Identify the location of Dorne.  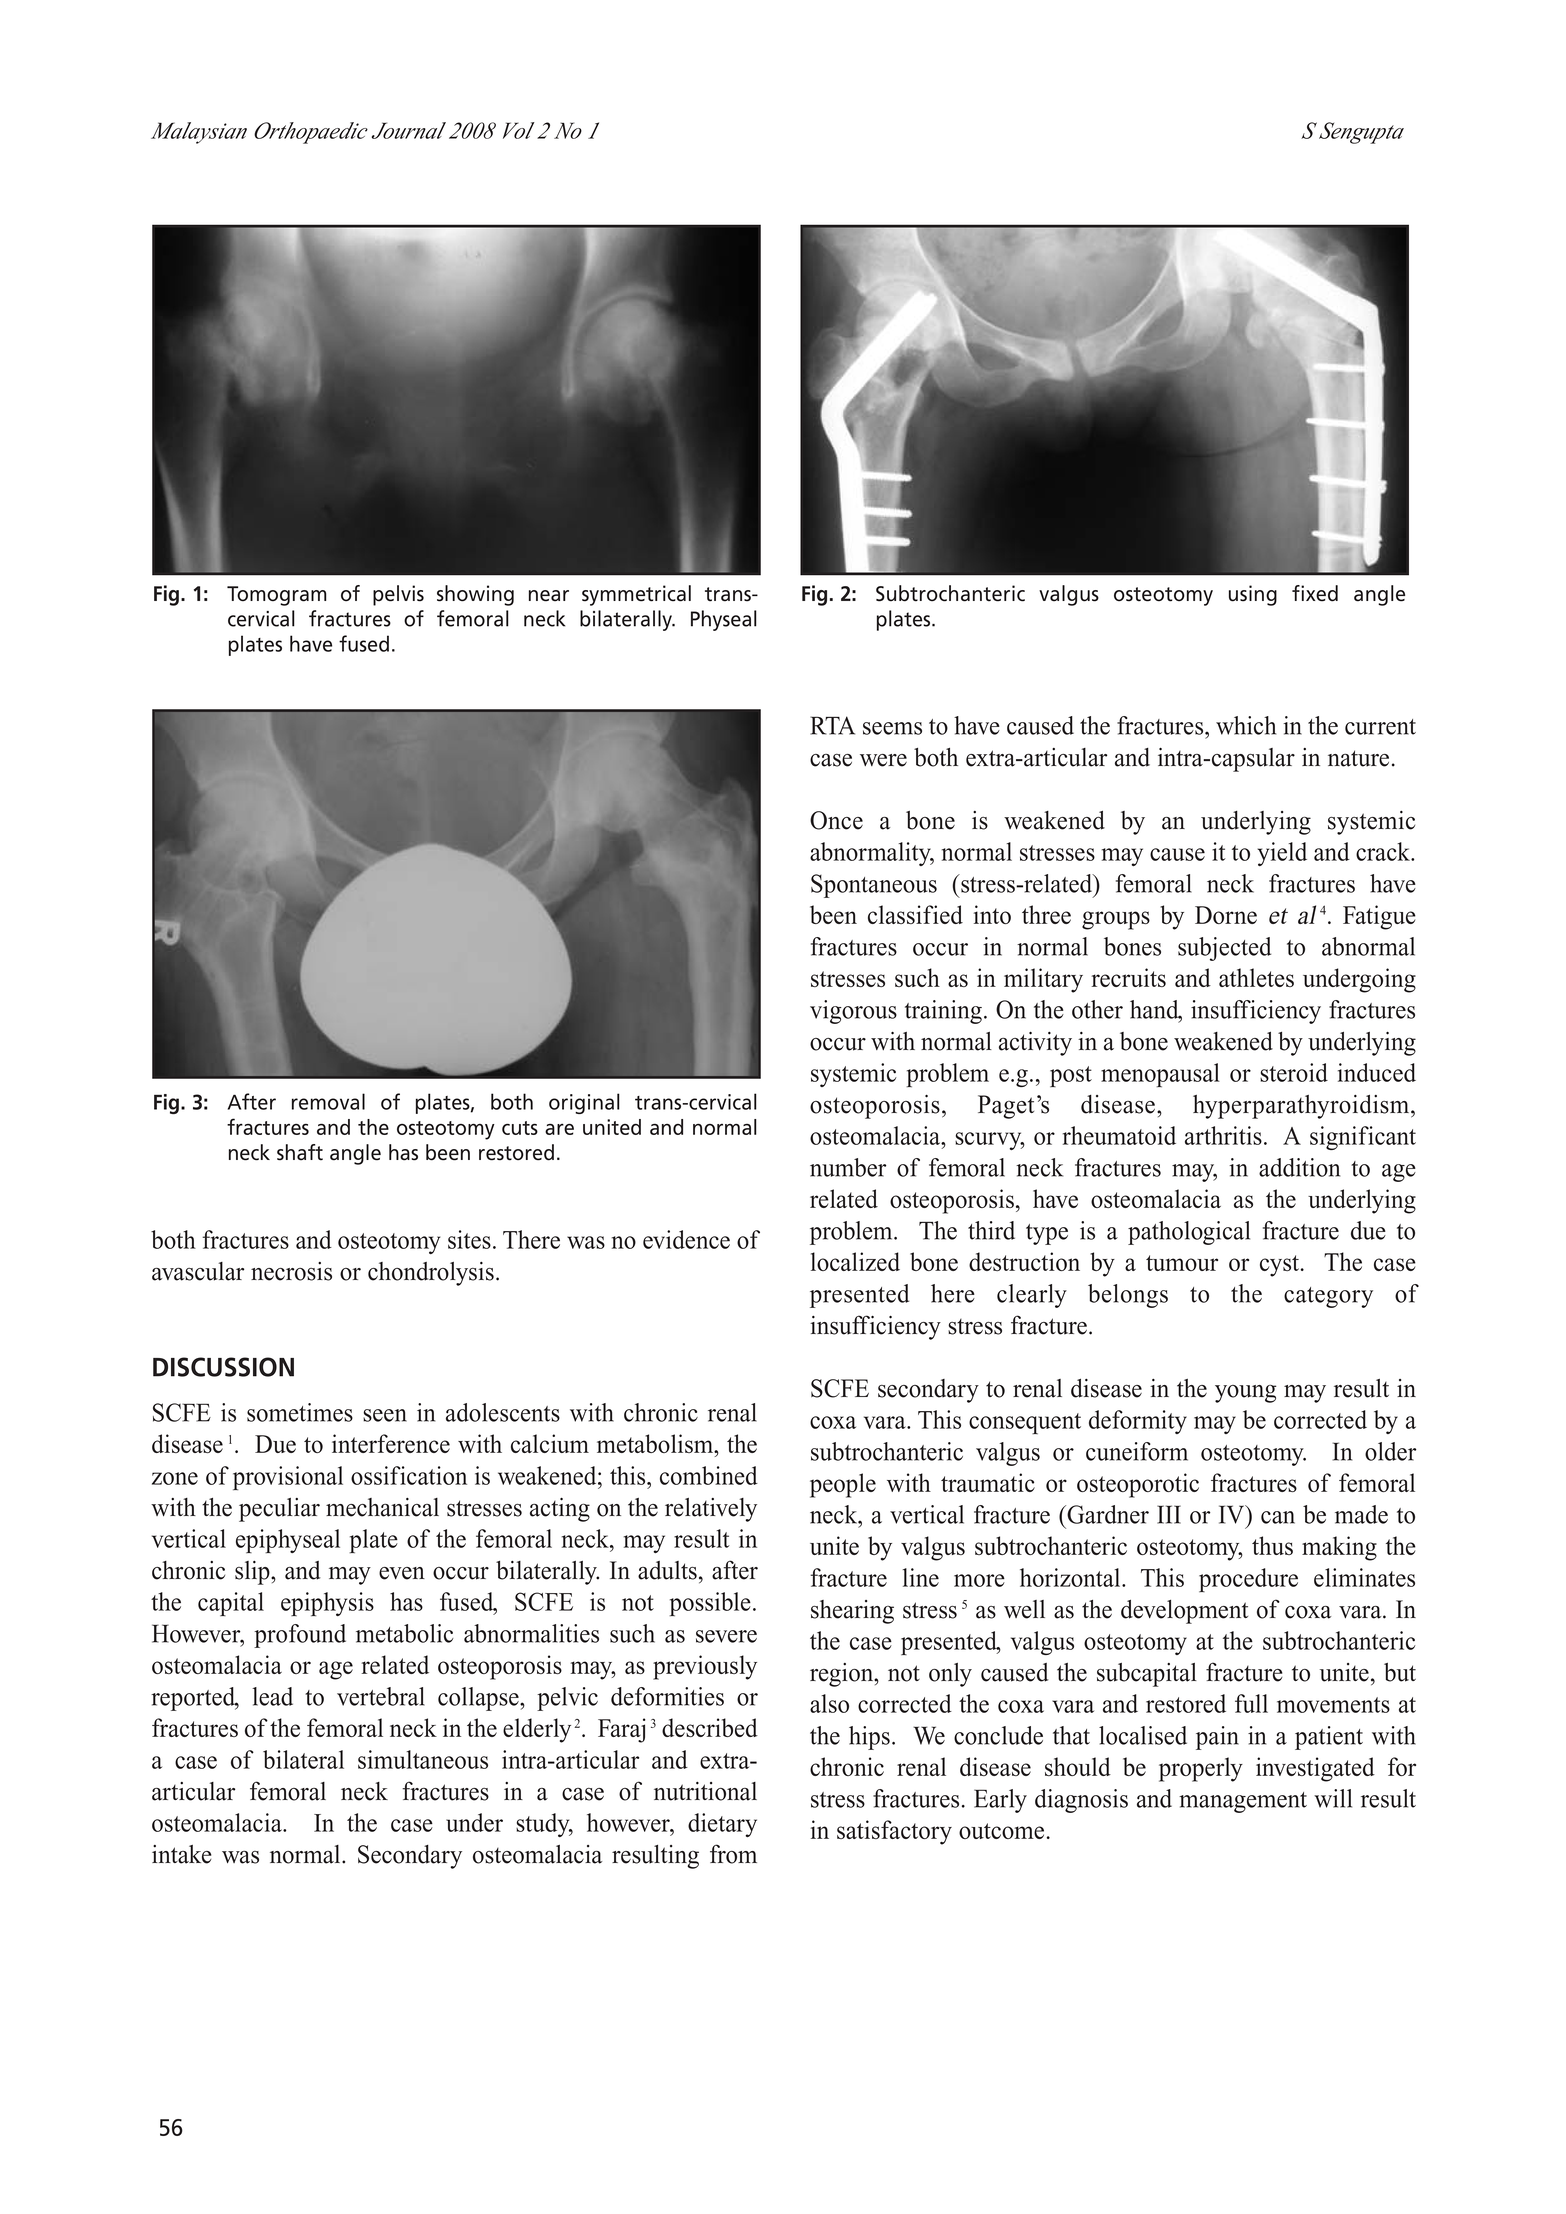
(1226, 915).
